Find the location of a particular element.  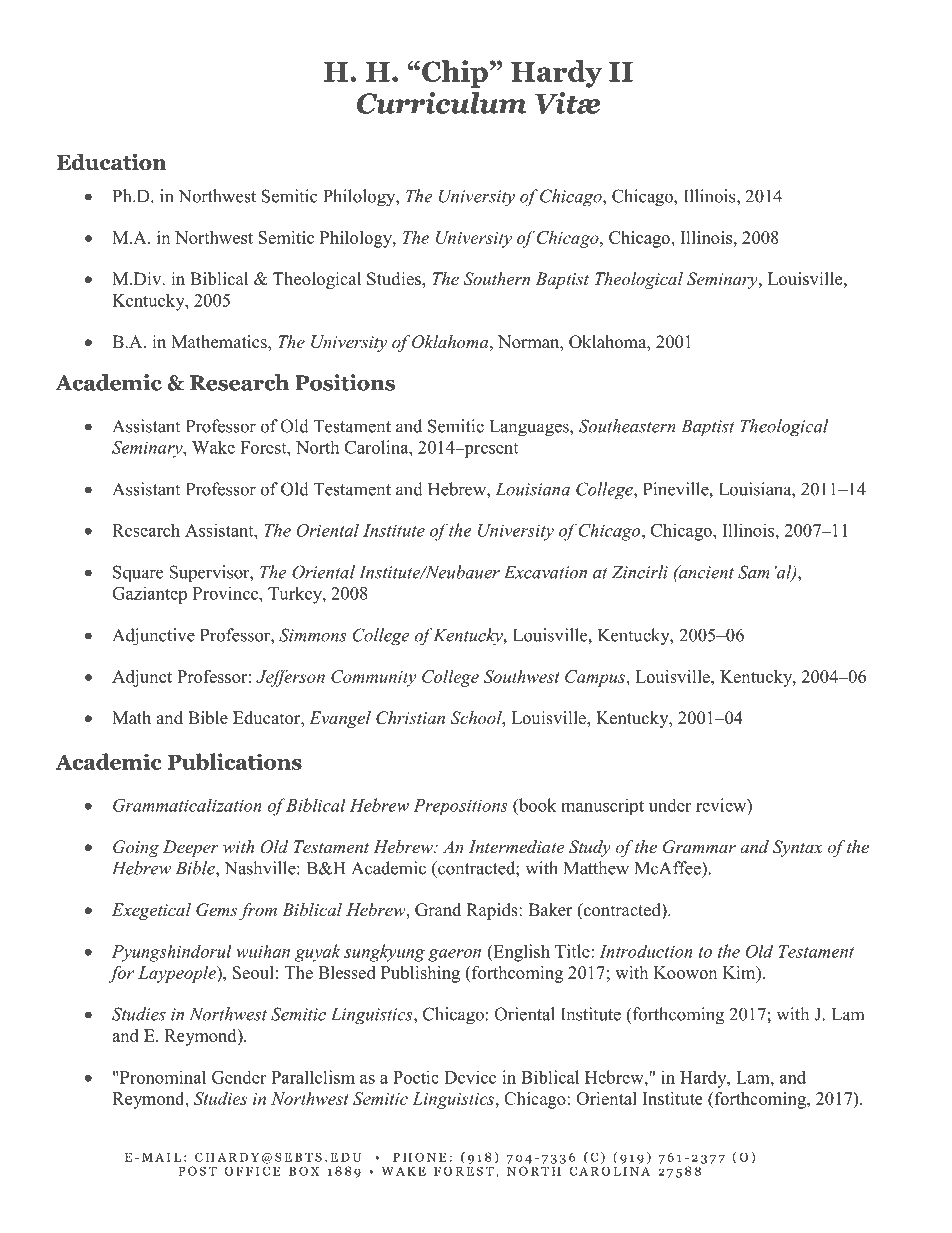

Languages is located at coordinates (530, 428).
